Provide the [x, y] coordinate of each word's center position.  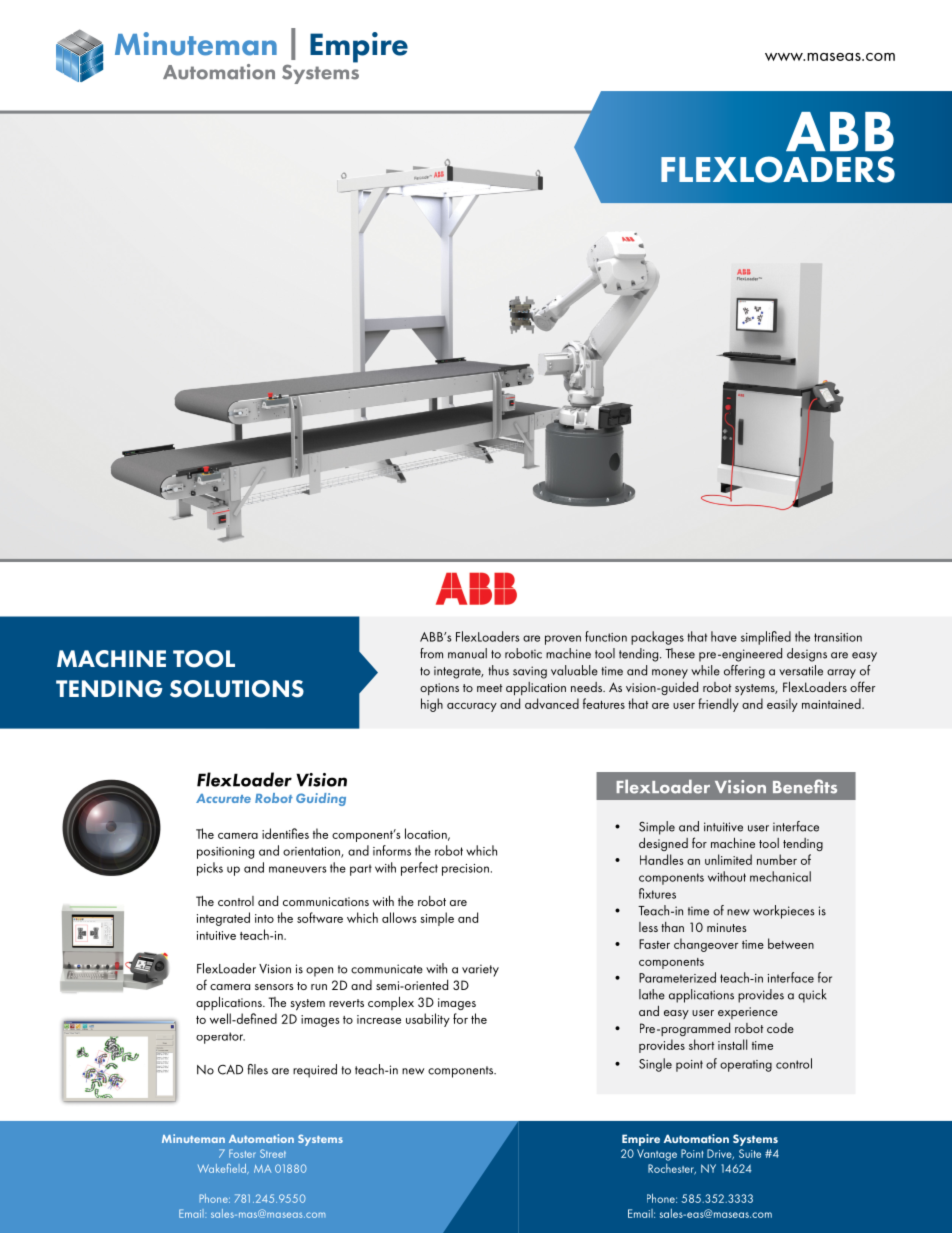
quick [812, 996]
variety [480, 970]
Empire [641, 1140]
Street [273, 1153]
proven [563, 640]
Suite [750, 1153]
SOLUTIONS [237, 689]
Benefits [805, 786]
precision [465, 870]
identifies [285, 833]
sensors [274, 987]
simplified [766, 638]
